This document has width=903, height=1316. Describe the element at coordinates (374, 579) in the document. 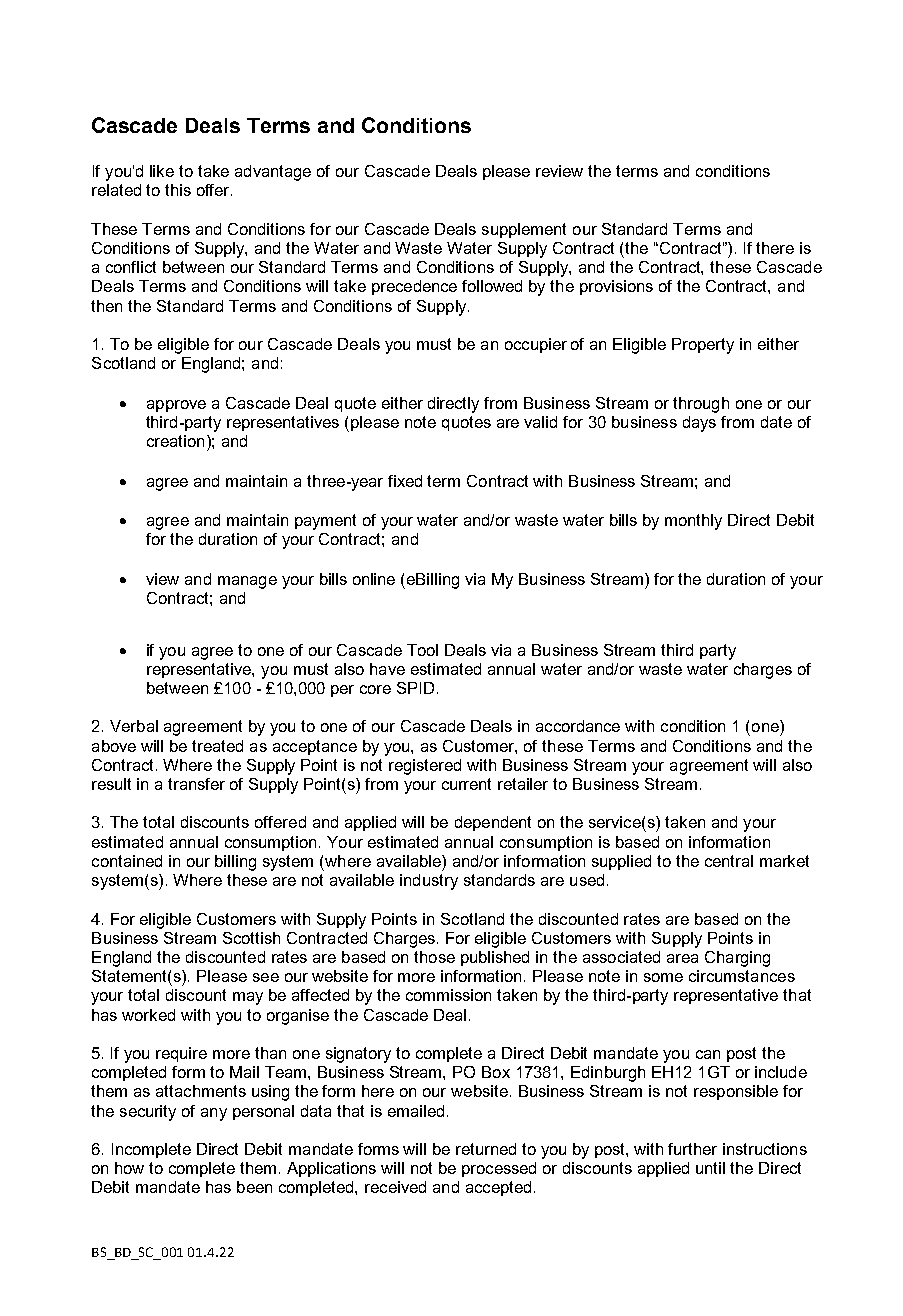

I see `online` at that location.
